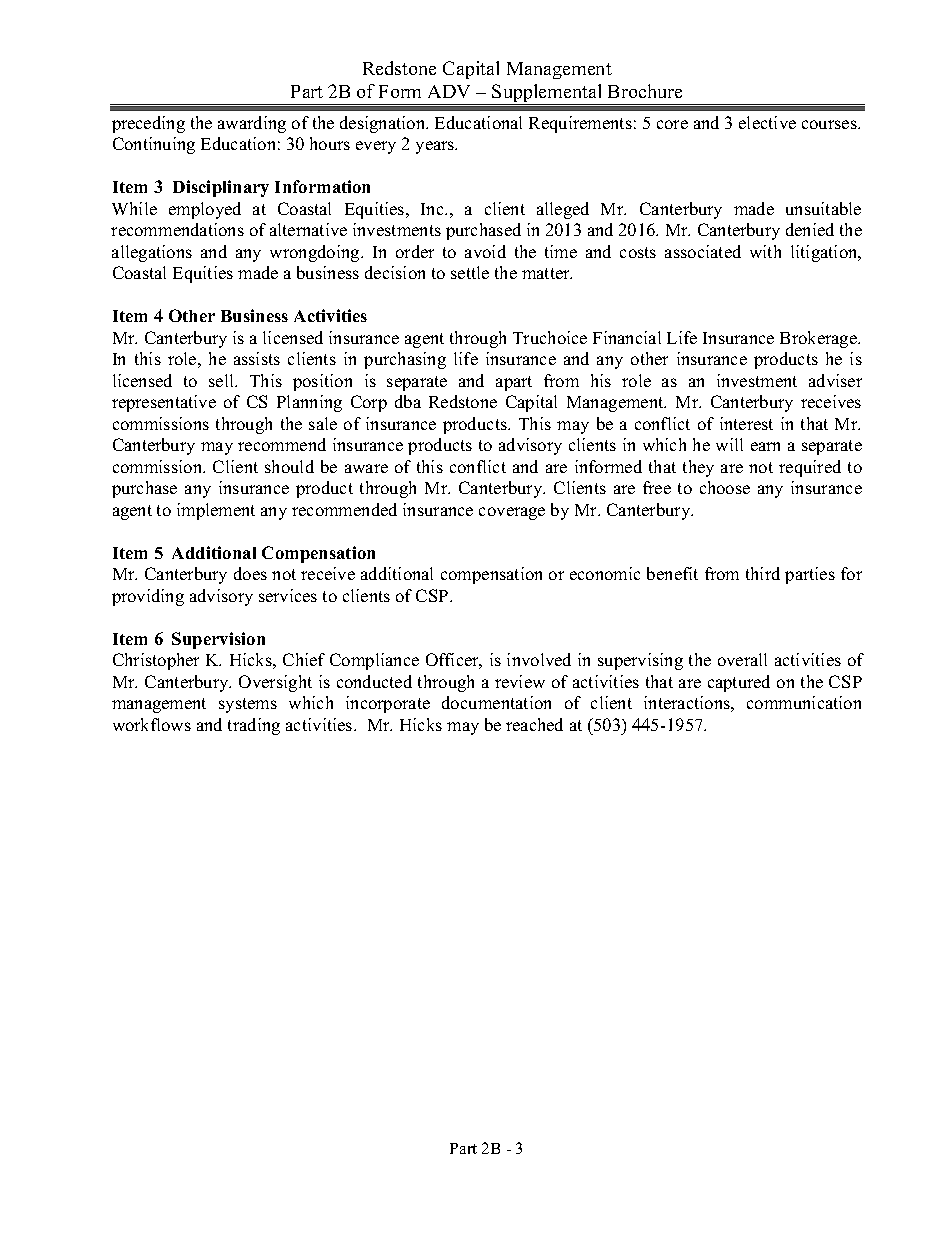 This page has height=1233, width=952. Describe the element at coordinates (512, 513) in the page. I see `coverage` at that location.
